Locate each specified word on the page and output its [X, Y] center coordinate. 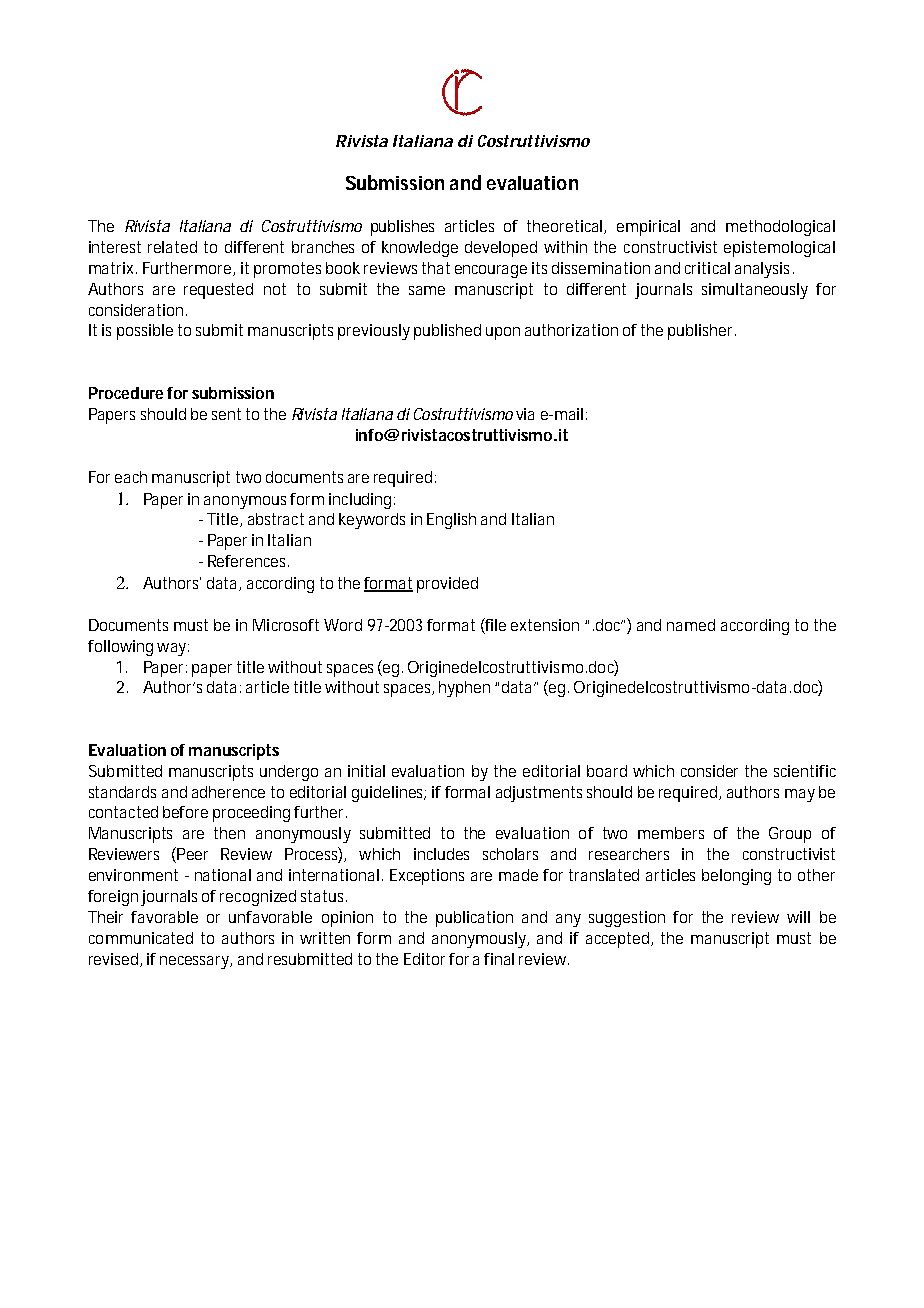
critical [707, 268]
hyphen [464, 689]
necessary [195, 962]
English [451, 521]
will [798, 917]
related [172, 247]
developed [501, 249]
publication [474, 919]
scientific [805, 771]
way [171, 649]
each [131, 477]
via [525, 414]
